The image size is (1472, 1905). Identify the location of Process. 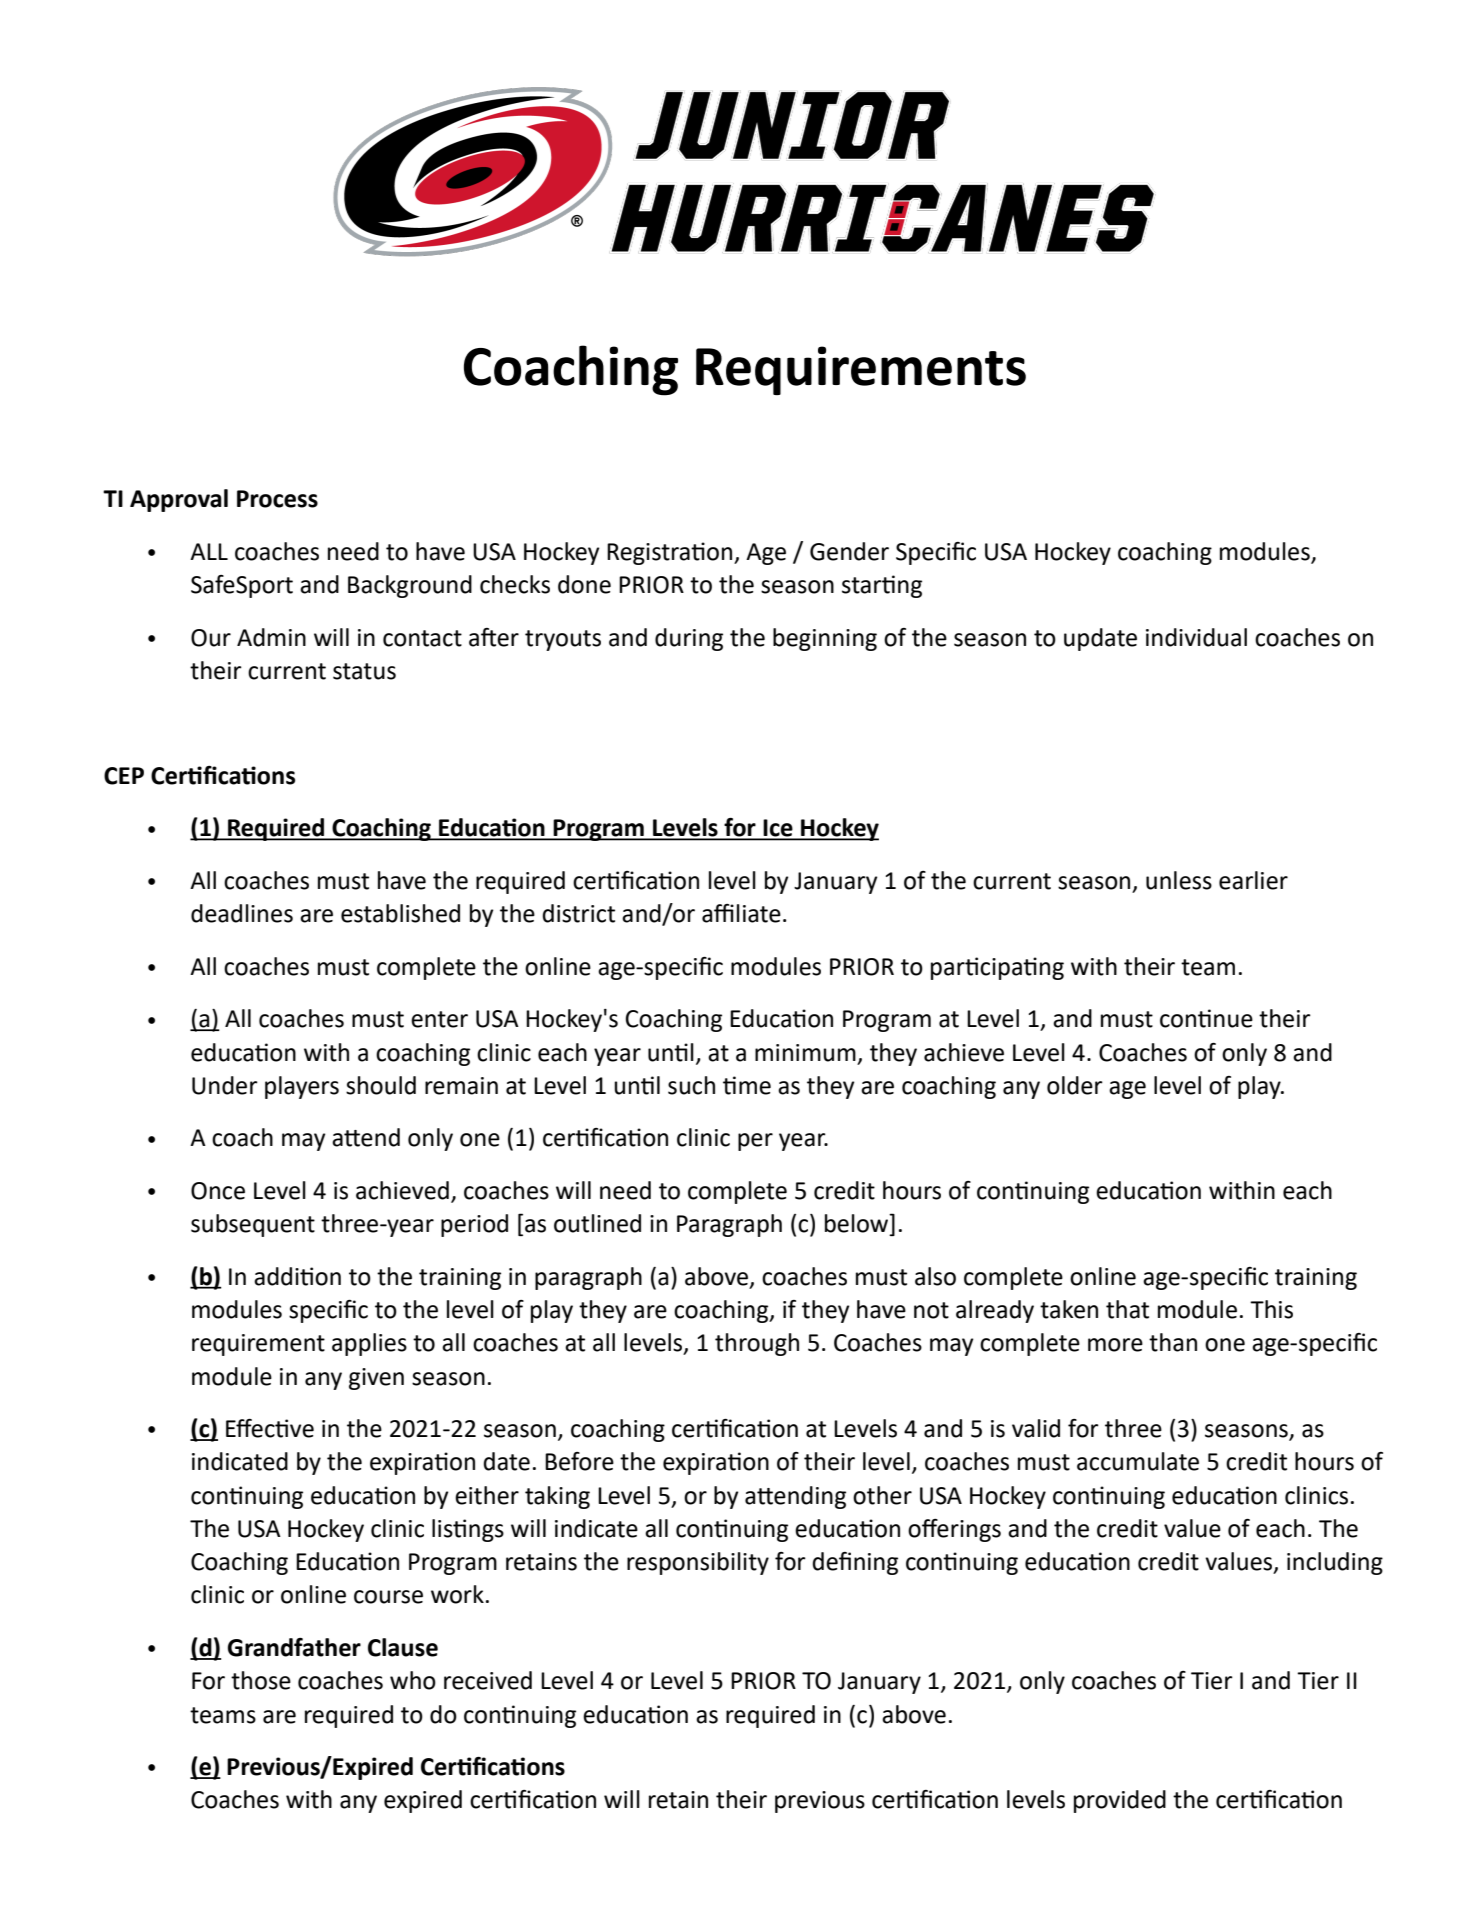
(277, 499).
